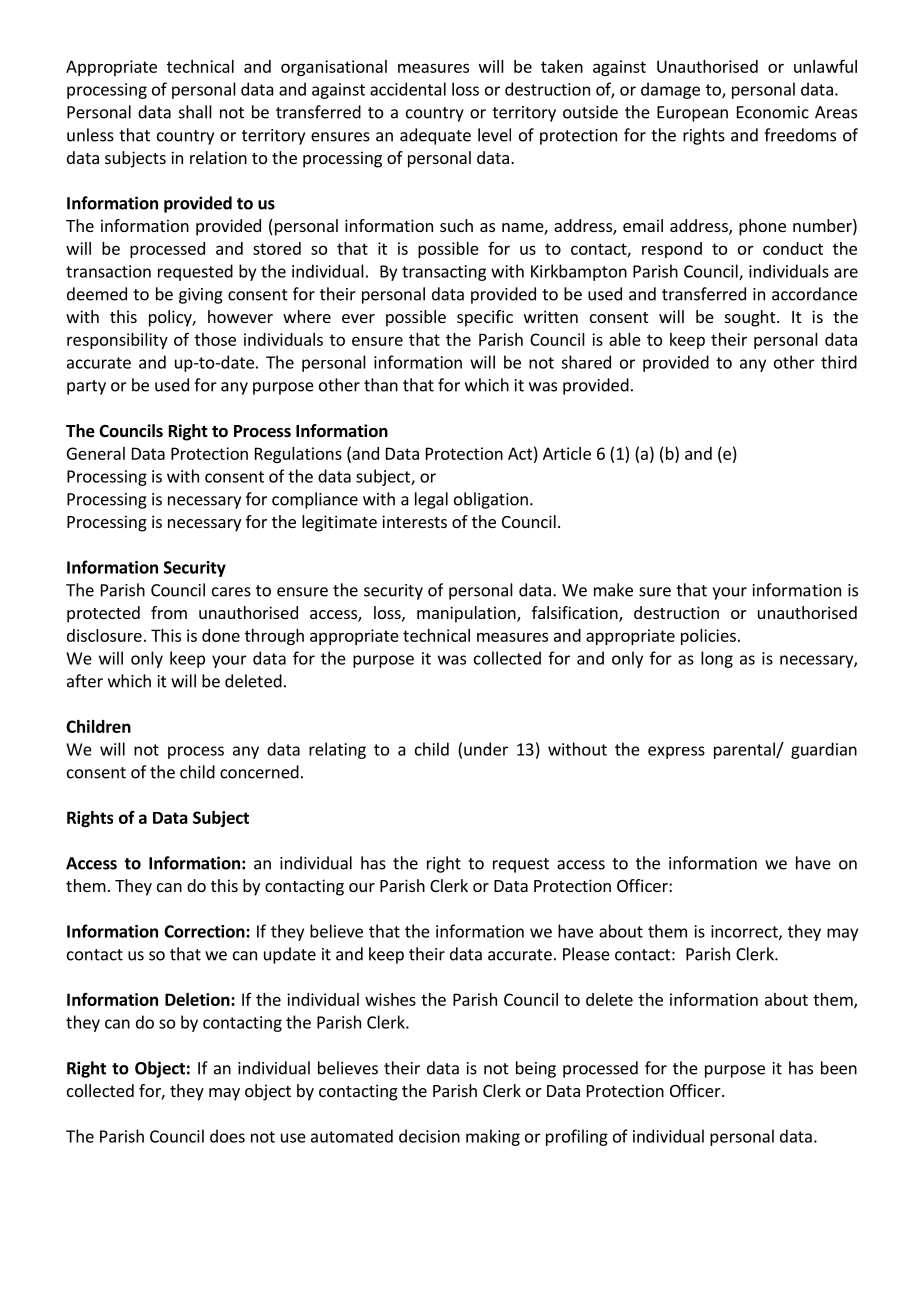  I want to click on General, so click(96, 453).
